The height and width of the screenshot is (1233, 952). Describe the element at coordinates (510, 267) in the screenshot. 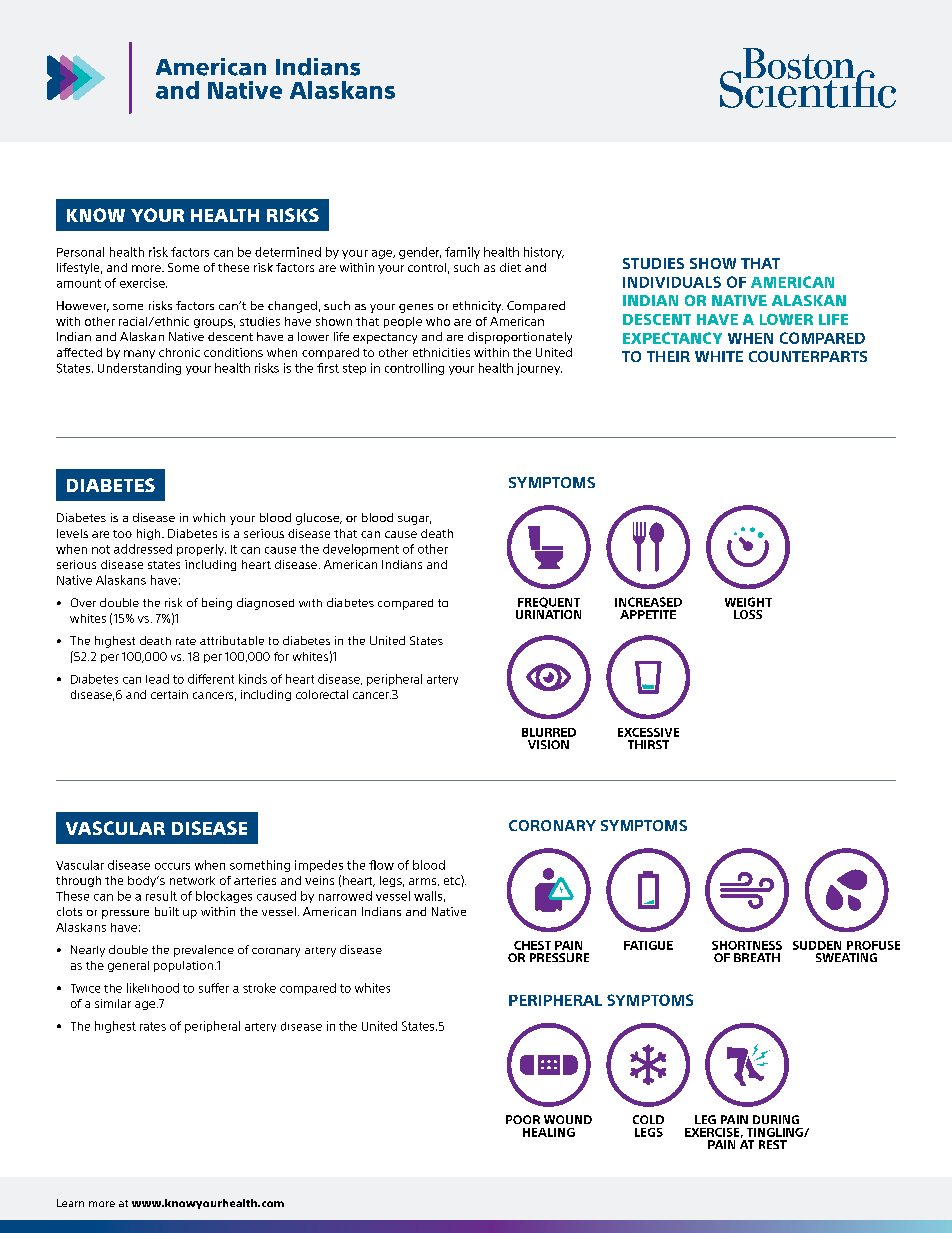

I see `diet` at that location.
